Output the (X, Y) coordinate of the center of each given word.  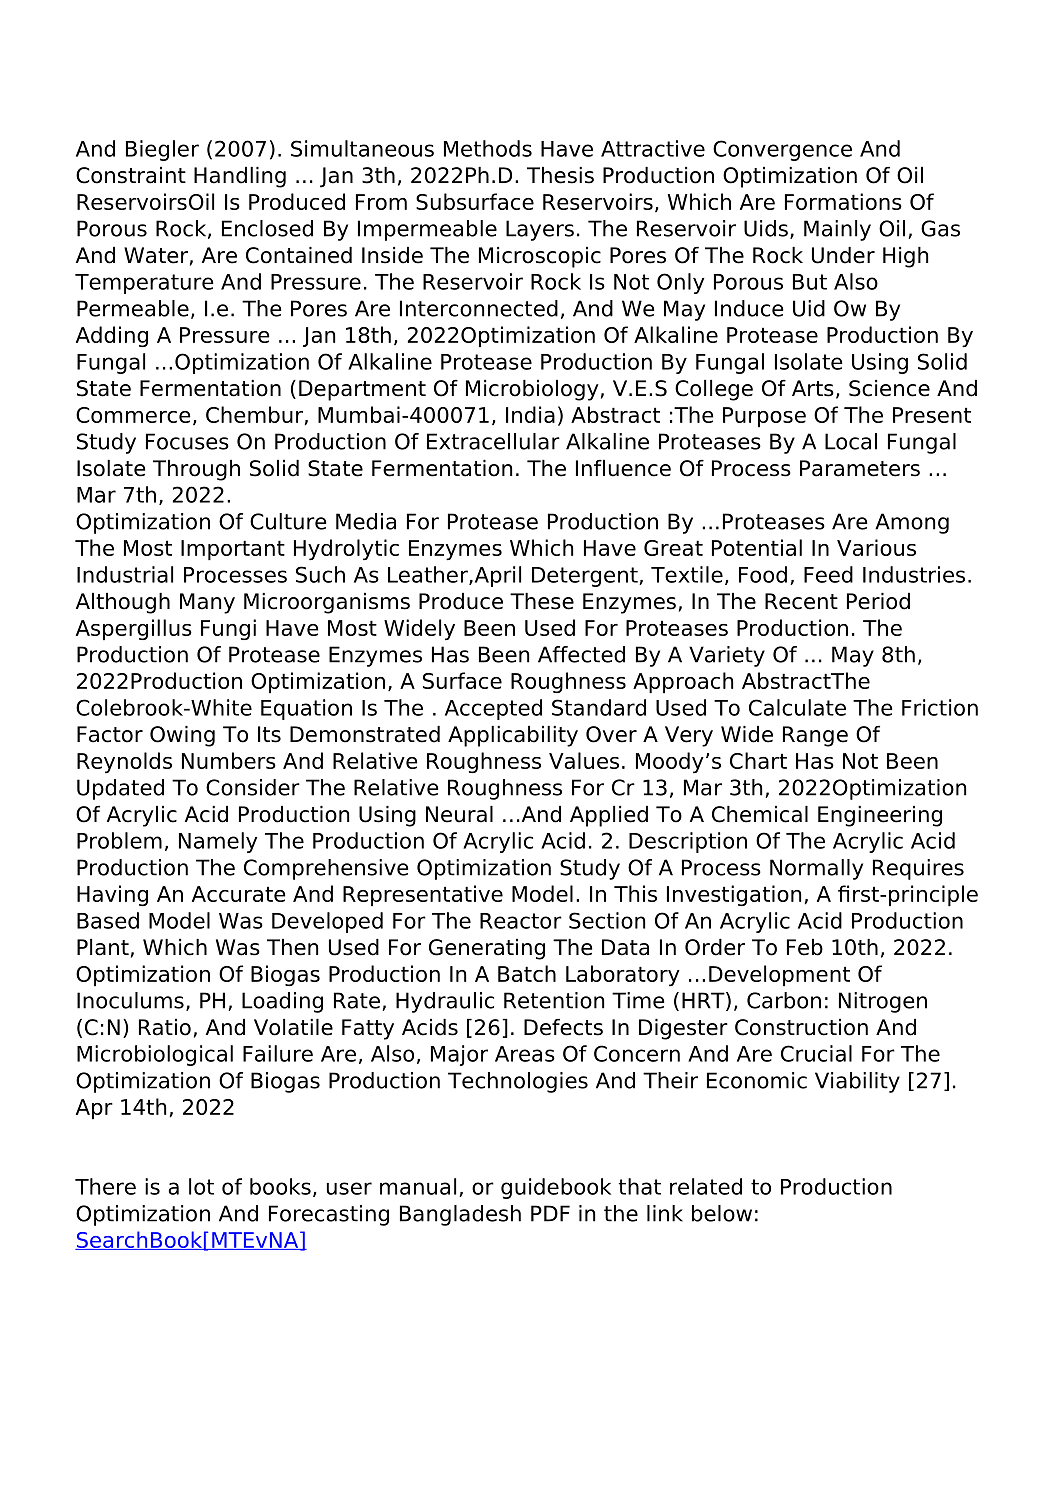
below (722, 1213)
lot (201, 1186)
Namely (218, 842)
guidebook (556, 1188)
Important (233, 550)
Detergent (586, 577)
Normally (816, 869)
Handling (240, 177)
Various (876, 547)
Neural (459, 814)
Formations (843, 201)
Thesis (560, 175)
